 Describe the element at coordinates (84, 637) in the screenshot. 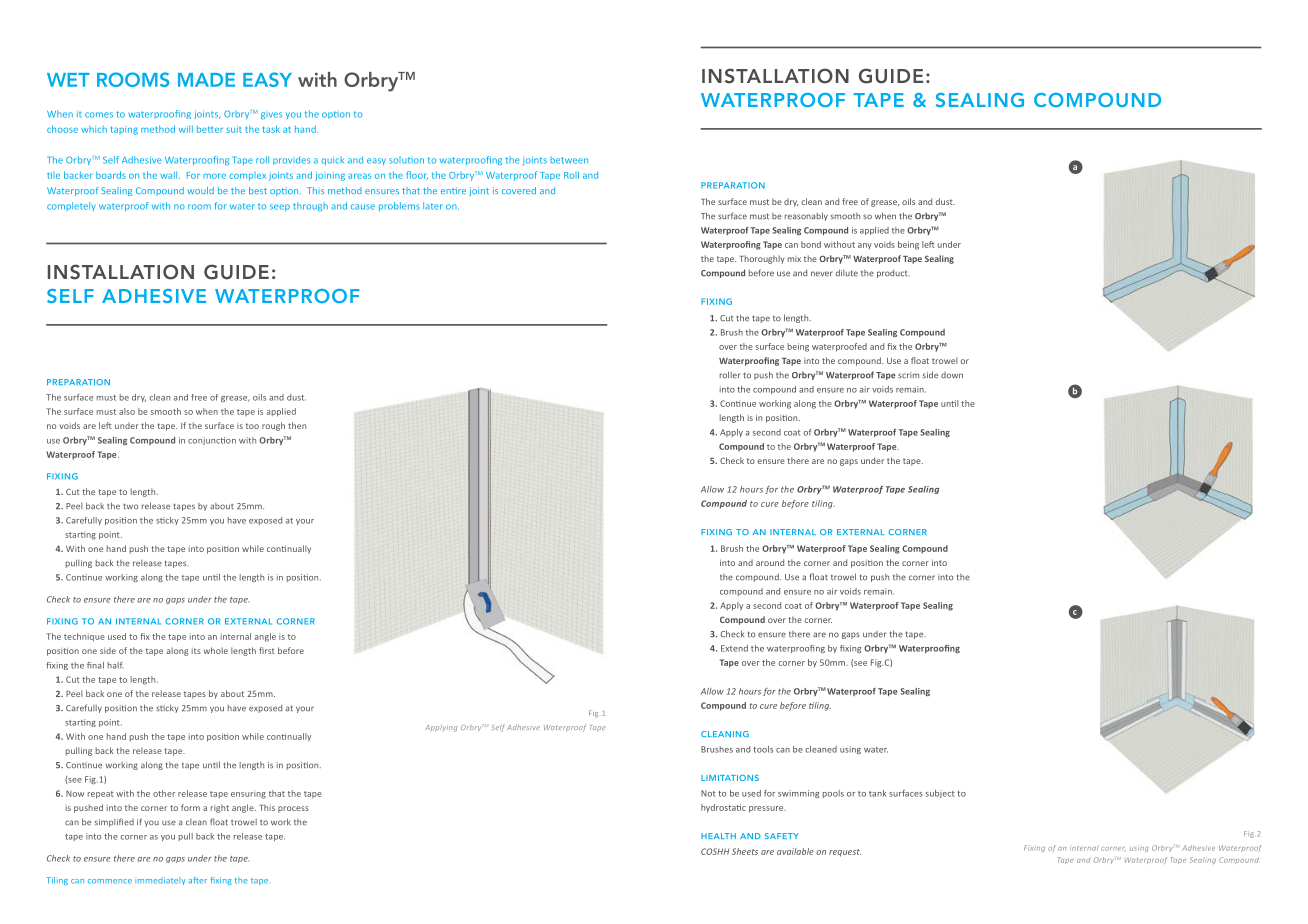

I see `technique` at that location.
